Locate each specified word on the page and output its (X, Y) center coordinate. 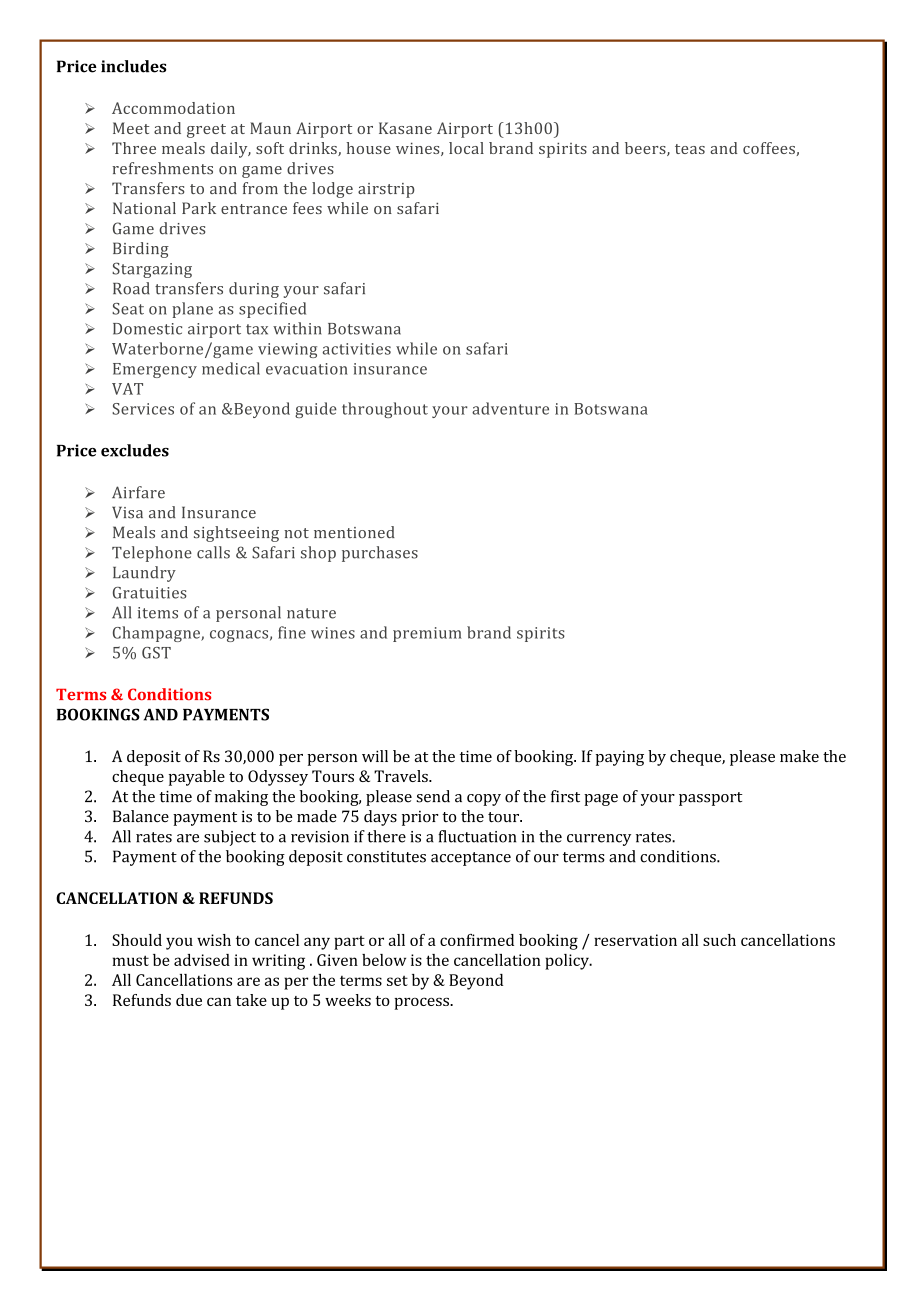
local (466, 148)
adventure (510, 408)
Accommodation (173, 108)
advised (202, 960)
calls (213, 552)
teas (690, 149)
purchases (380, 554)
